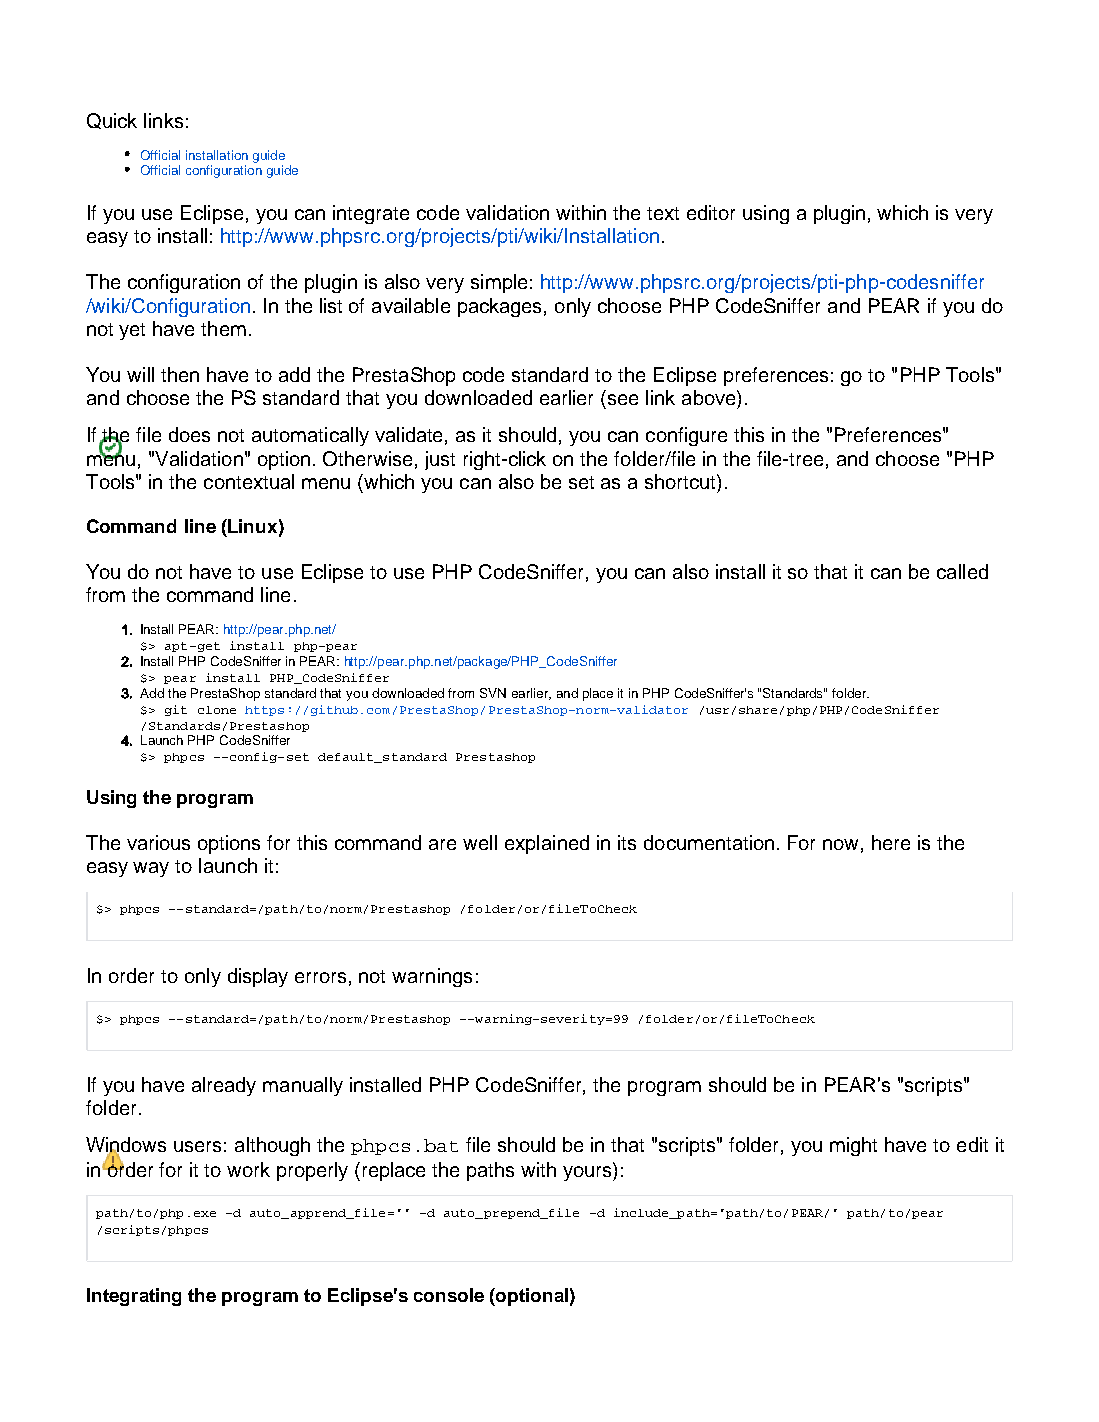 This page has height=1422, width=1099. What do you see at coordinates (891, 842) in the page?
I see `here` at bounding box center [891, 842].
